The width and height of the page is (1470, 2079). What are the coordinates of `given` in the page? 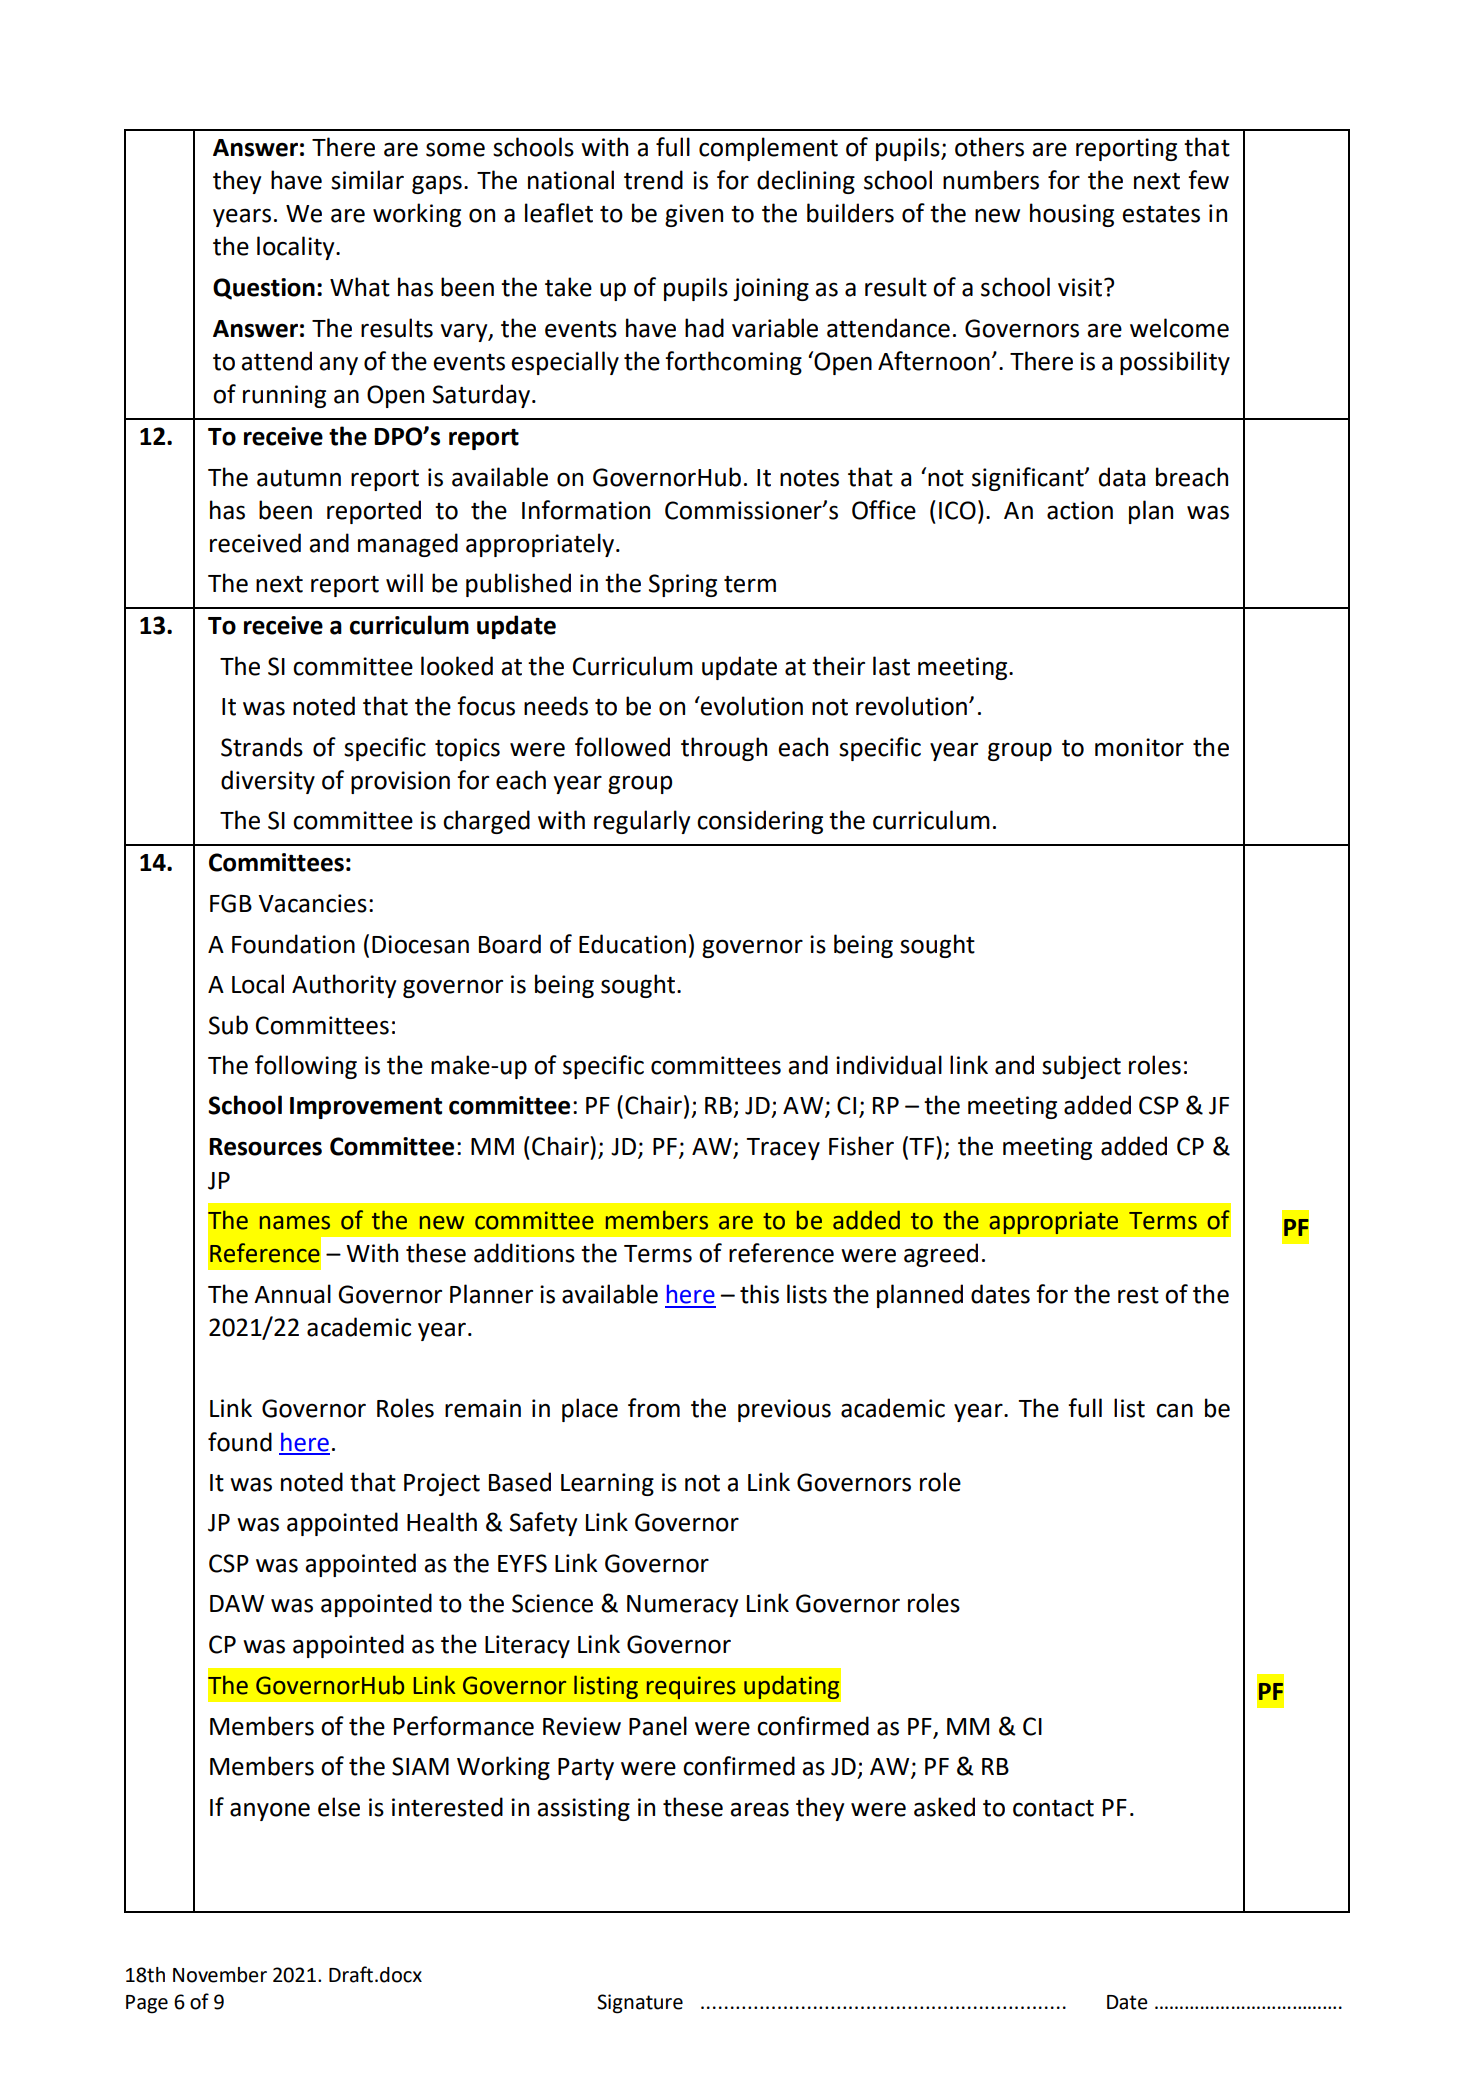 It's located at (694, 215).
